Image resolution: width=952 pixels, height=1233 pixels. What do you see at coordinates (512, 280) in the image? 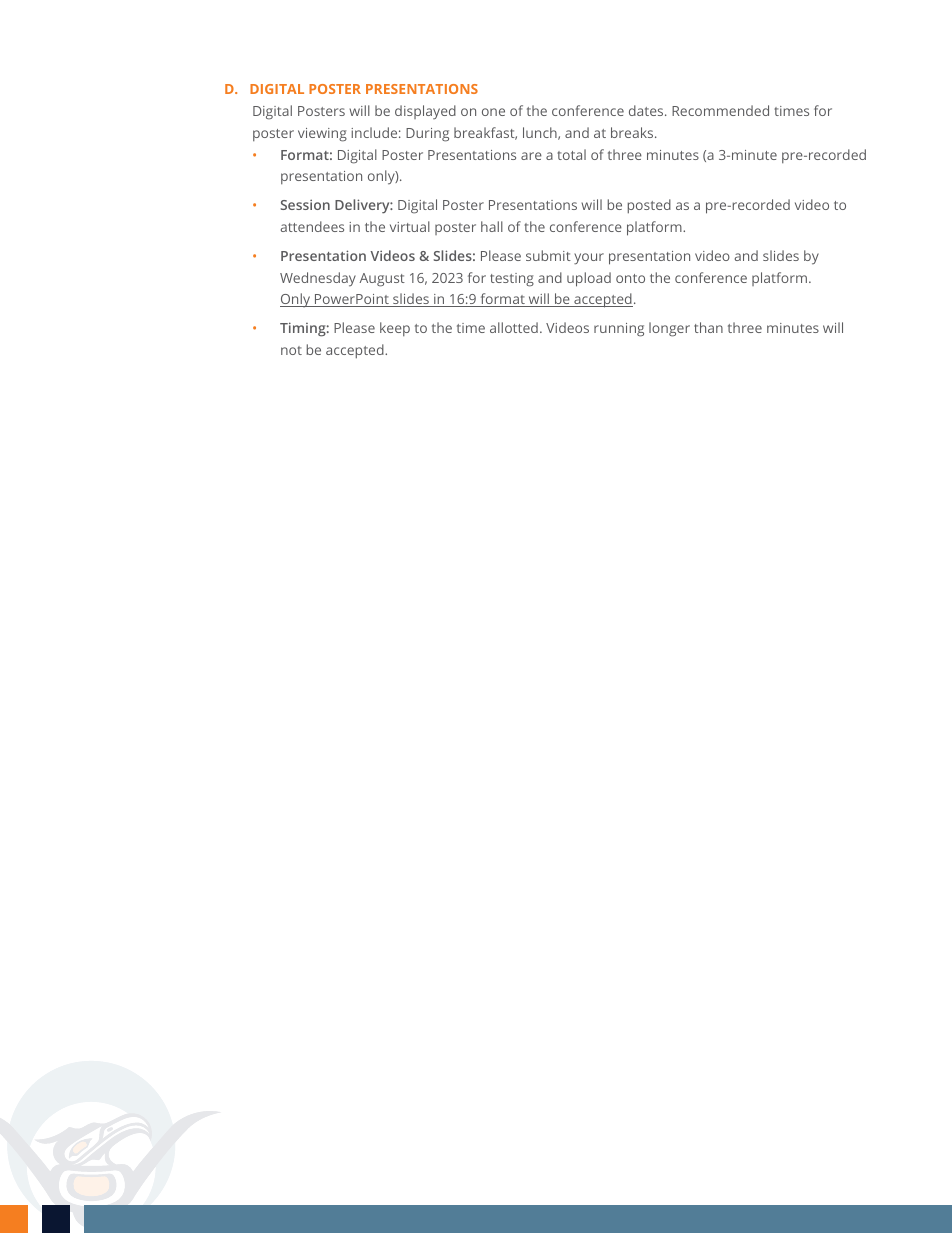
I see `testing` at bounding box center [512, 280].
